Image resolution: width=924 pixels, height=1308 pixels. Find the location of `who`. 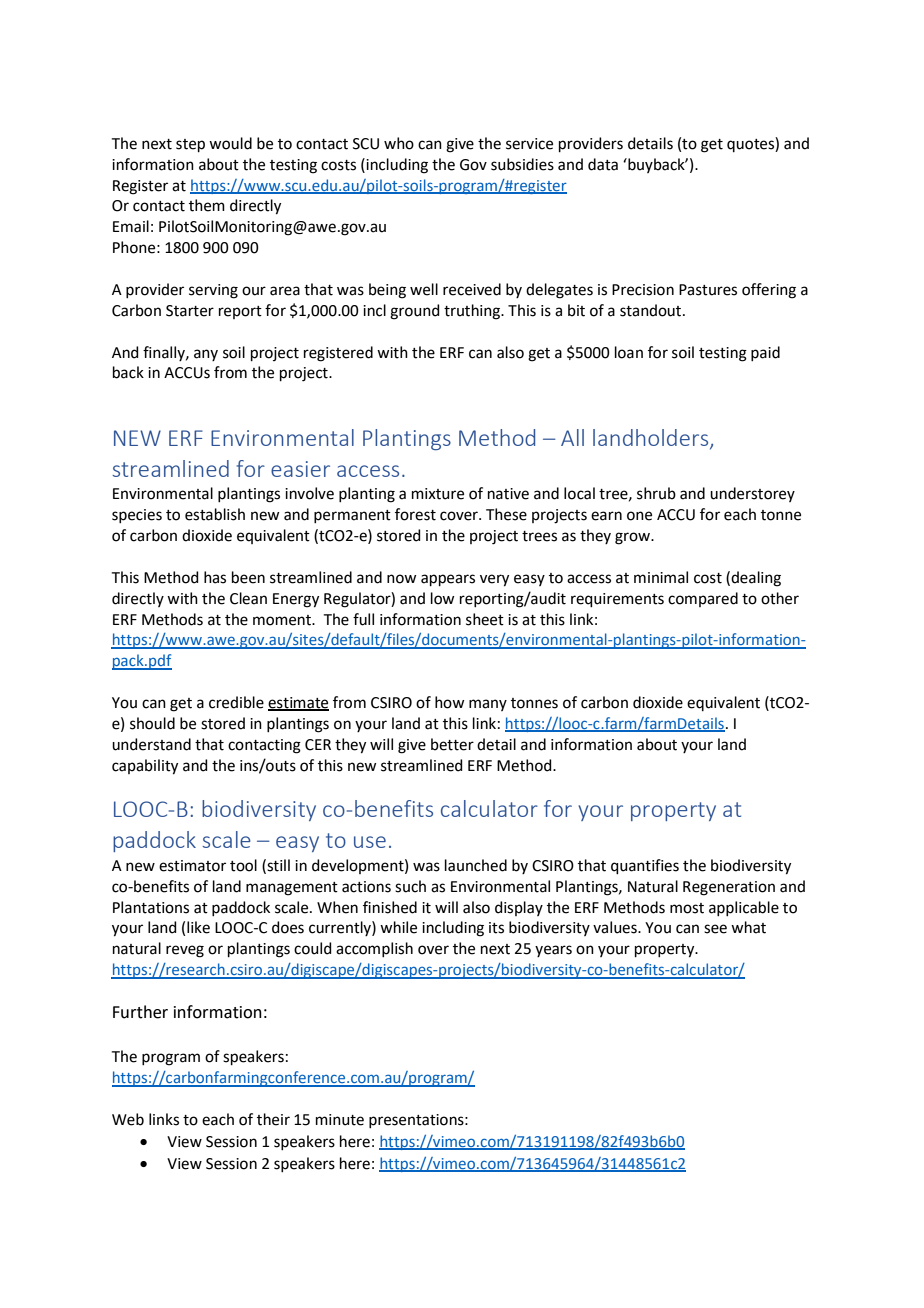

who is located at coordinates (399, 143).
